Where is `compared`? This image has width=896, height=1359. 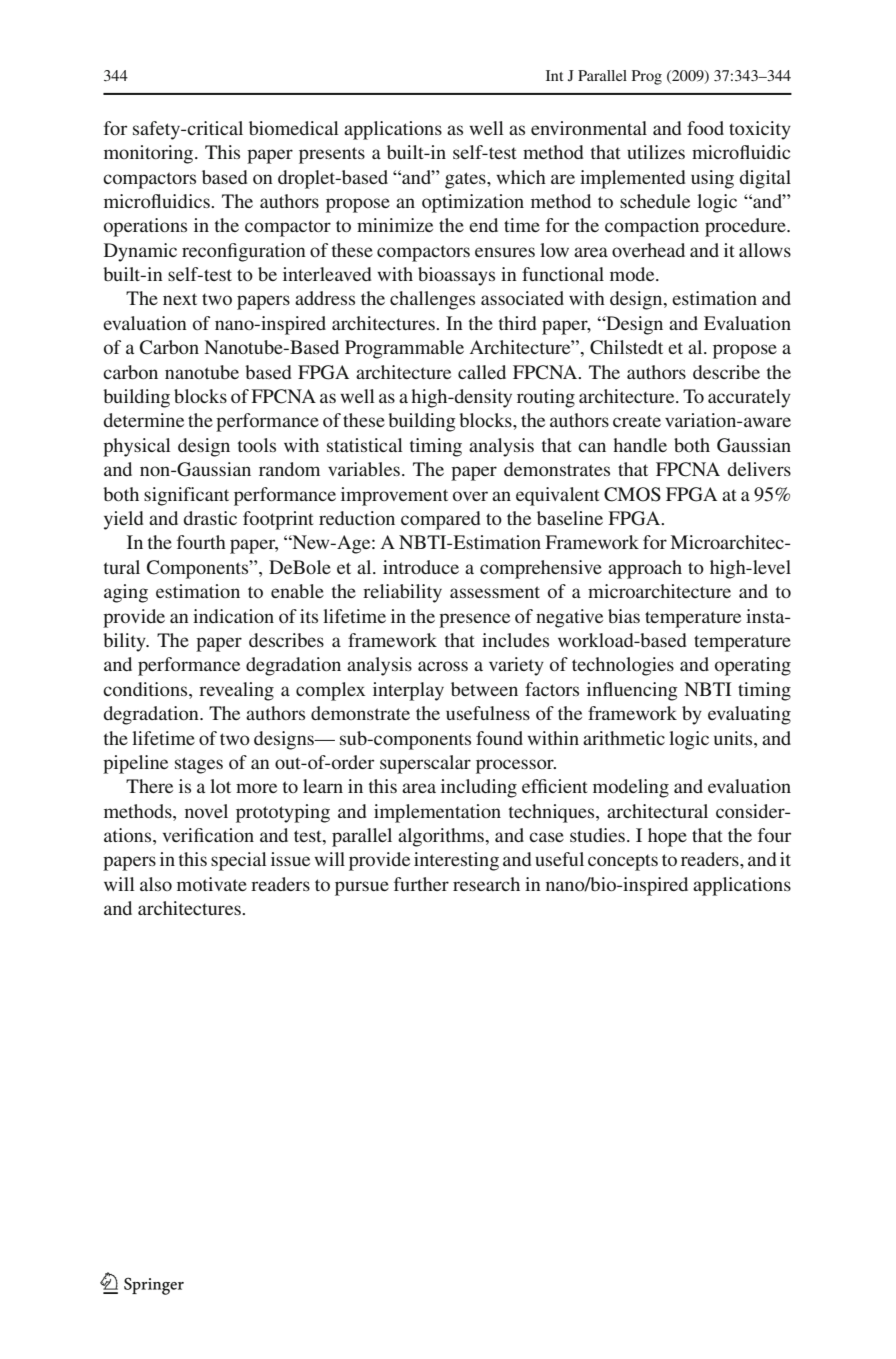
compared is located at coordinates (441, 520).
